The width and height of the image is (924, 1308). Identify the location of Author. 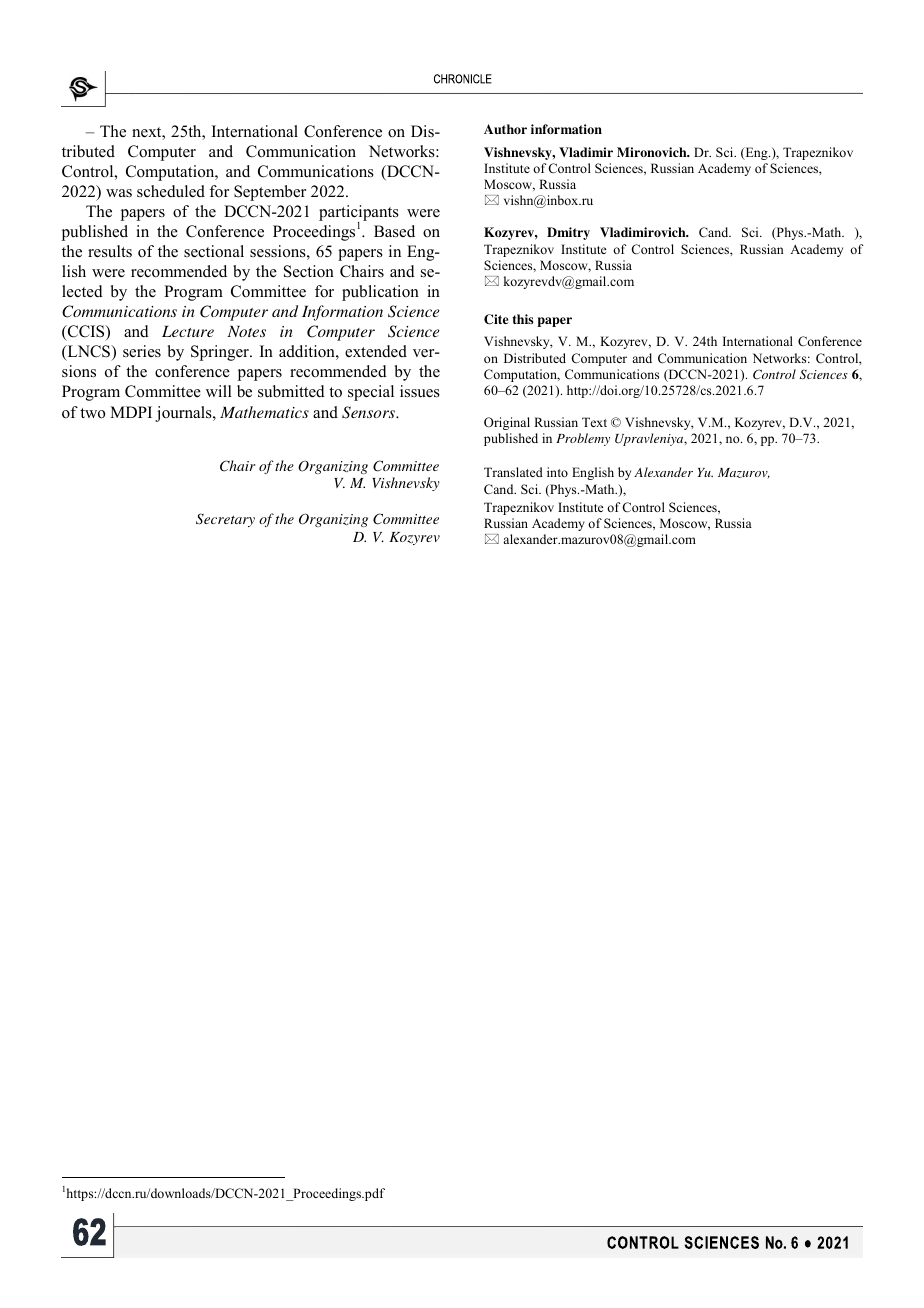
(505, 129).
